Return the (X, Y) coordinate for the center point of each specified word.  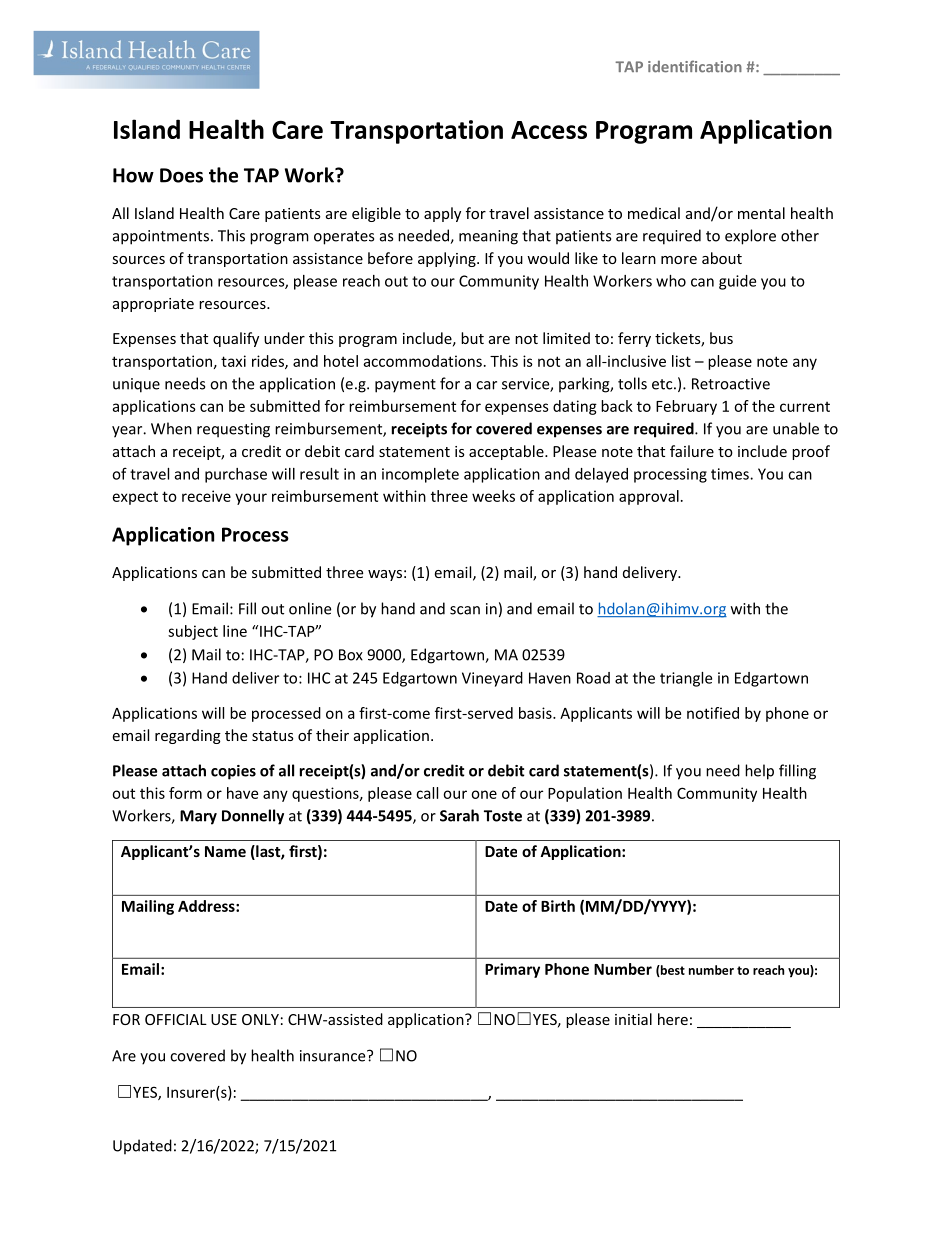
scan (465, 610)
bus (721, 338)
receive (206, 496)
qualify (236, 339)
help (759, 772)
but (472, 338)
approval (649, 497)
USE (224, 1019)
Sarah (459, 815)
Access (549, 130)
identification (695, 66)
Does (181, 175)
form (185, 793)
